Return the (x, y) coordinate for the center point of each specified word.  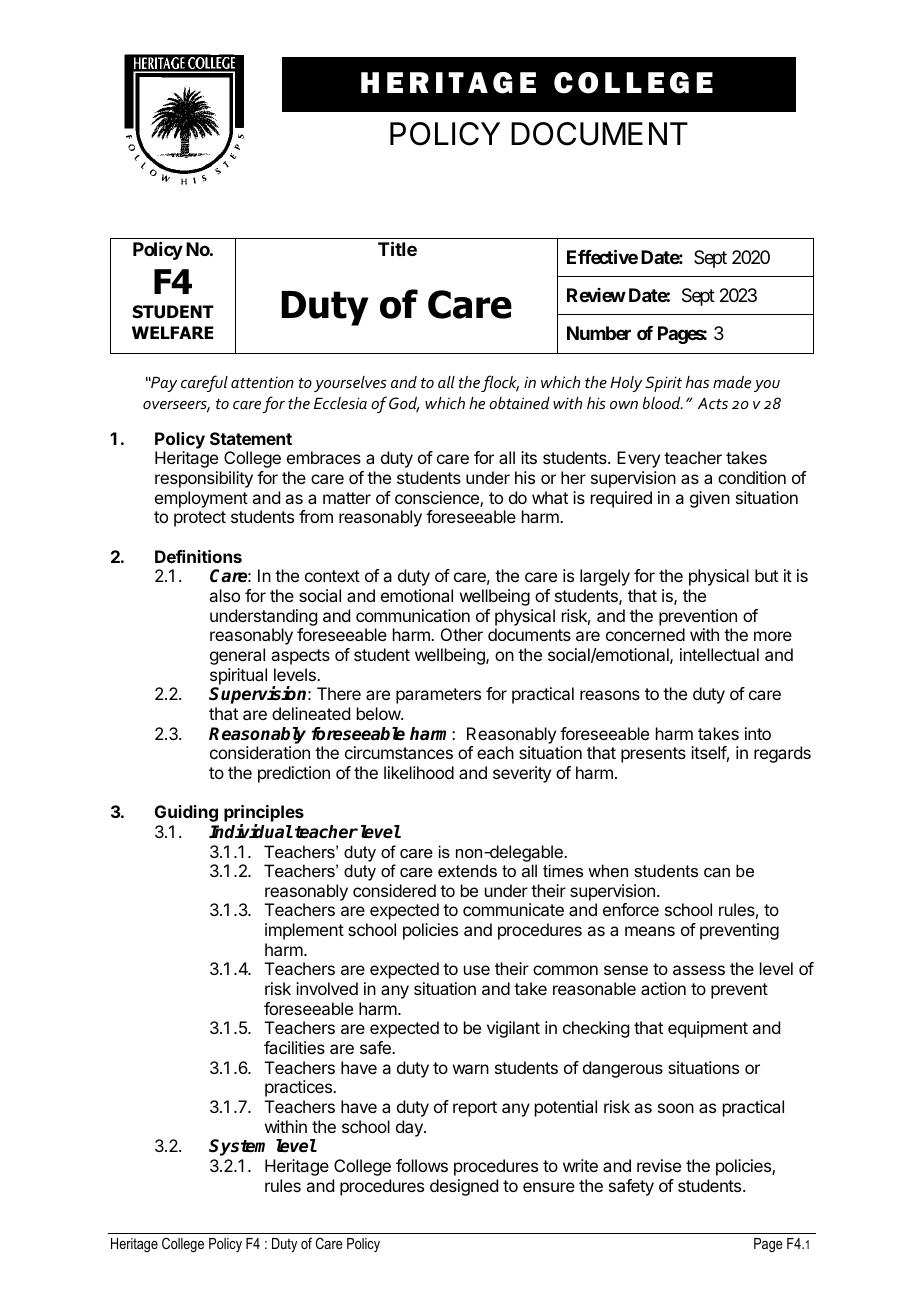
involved (327, 988)
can (717, 872)
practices (300, 1088)
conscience (438, 499)
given (710, 499)
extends (467, 870)
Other (462, 634)
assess (699, 970)
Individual (251, 831)
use (477, 970)
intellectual (719, 654)
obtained (519, 403)
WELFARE (173, 332)
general (237, 656)
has (697, 382)
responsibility (204, 479)
